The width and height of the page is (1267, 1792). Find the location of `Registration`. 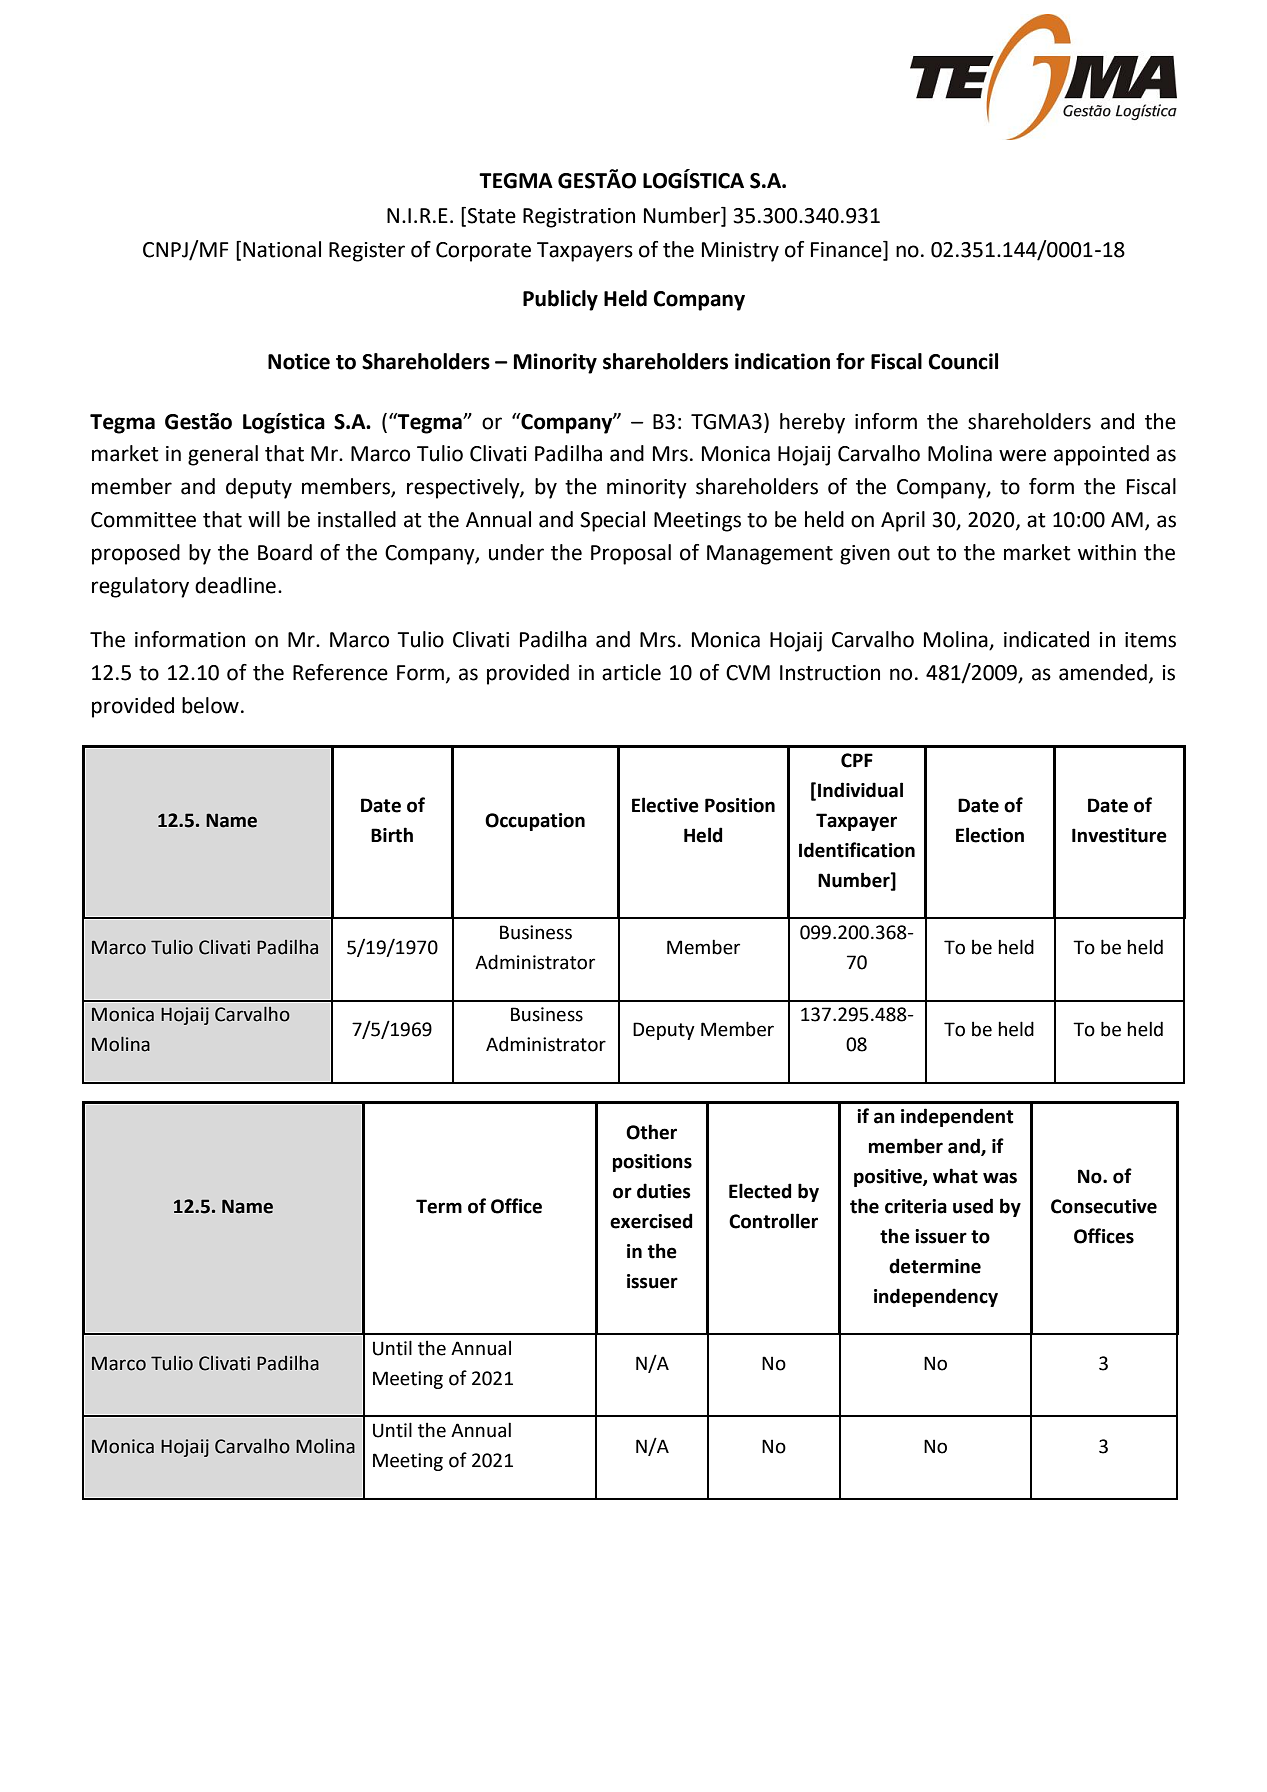

Registration is located at coordinates (579, 218).
